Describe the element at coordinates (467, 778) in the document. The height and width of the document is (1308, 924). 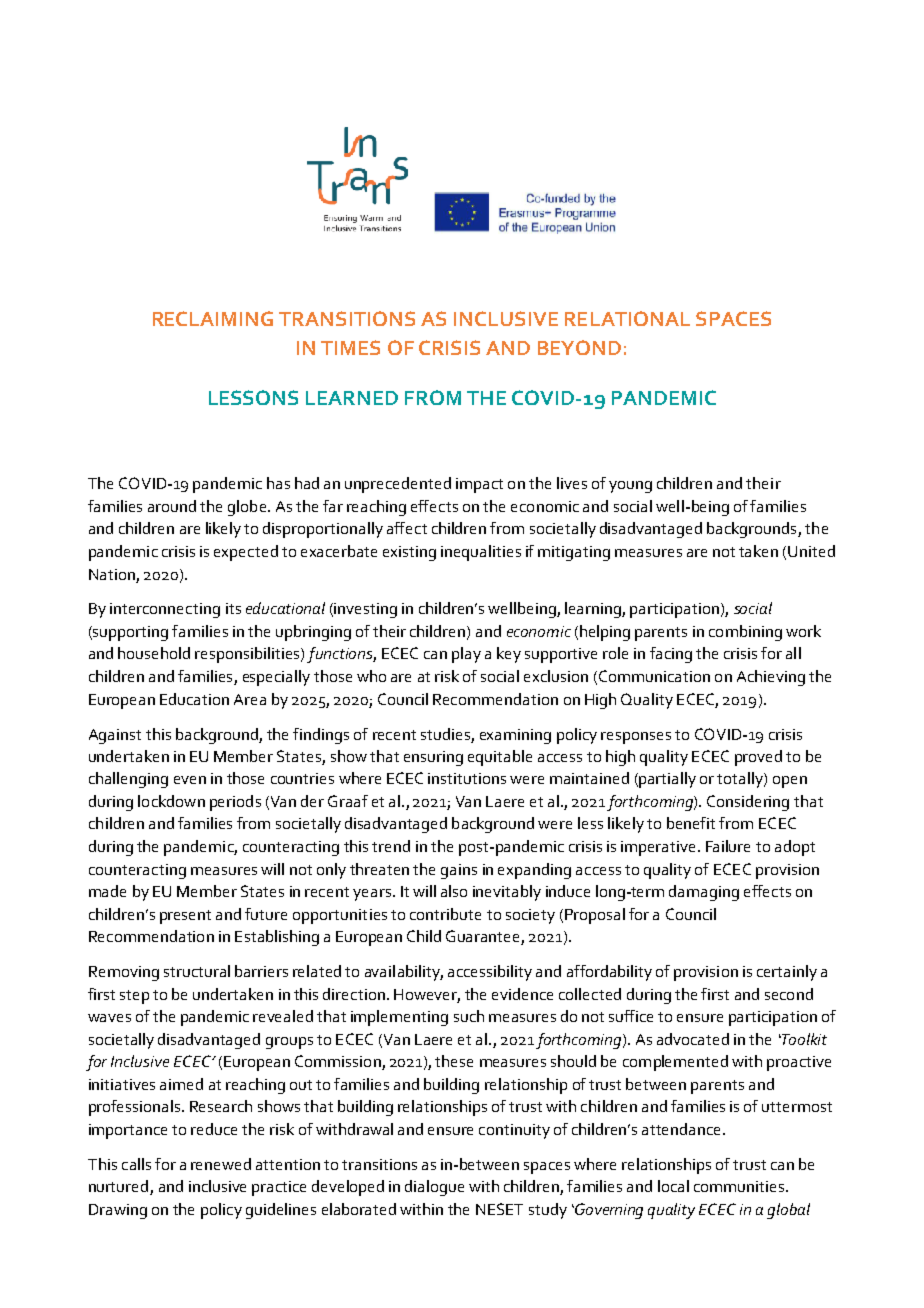
I see `institutions` at that location.
